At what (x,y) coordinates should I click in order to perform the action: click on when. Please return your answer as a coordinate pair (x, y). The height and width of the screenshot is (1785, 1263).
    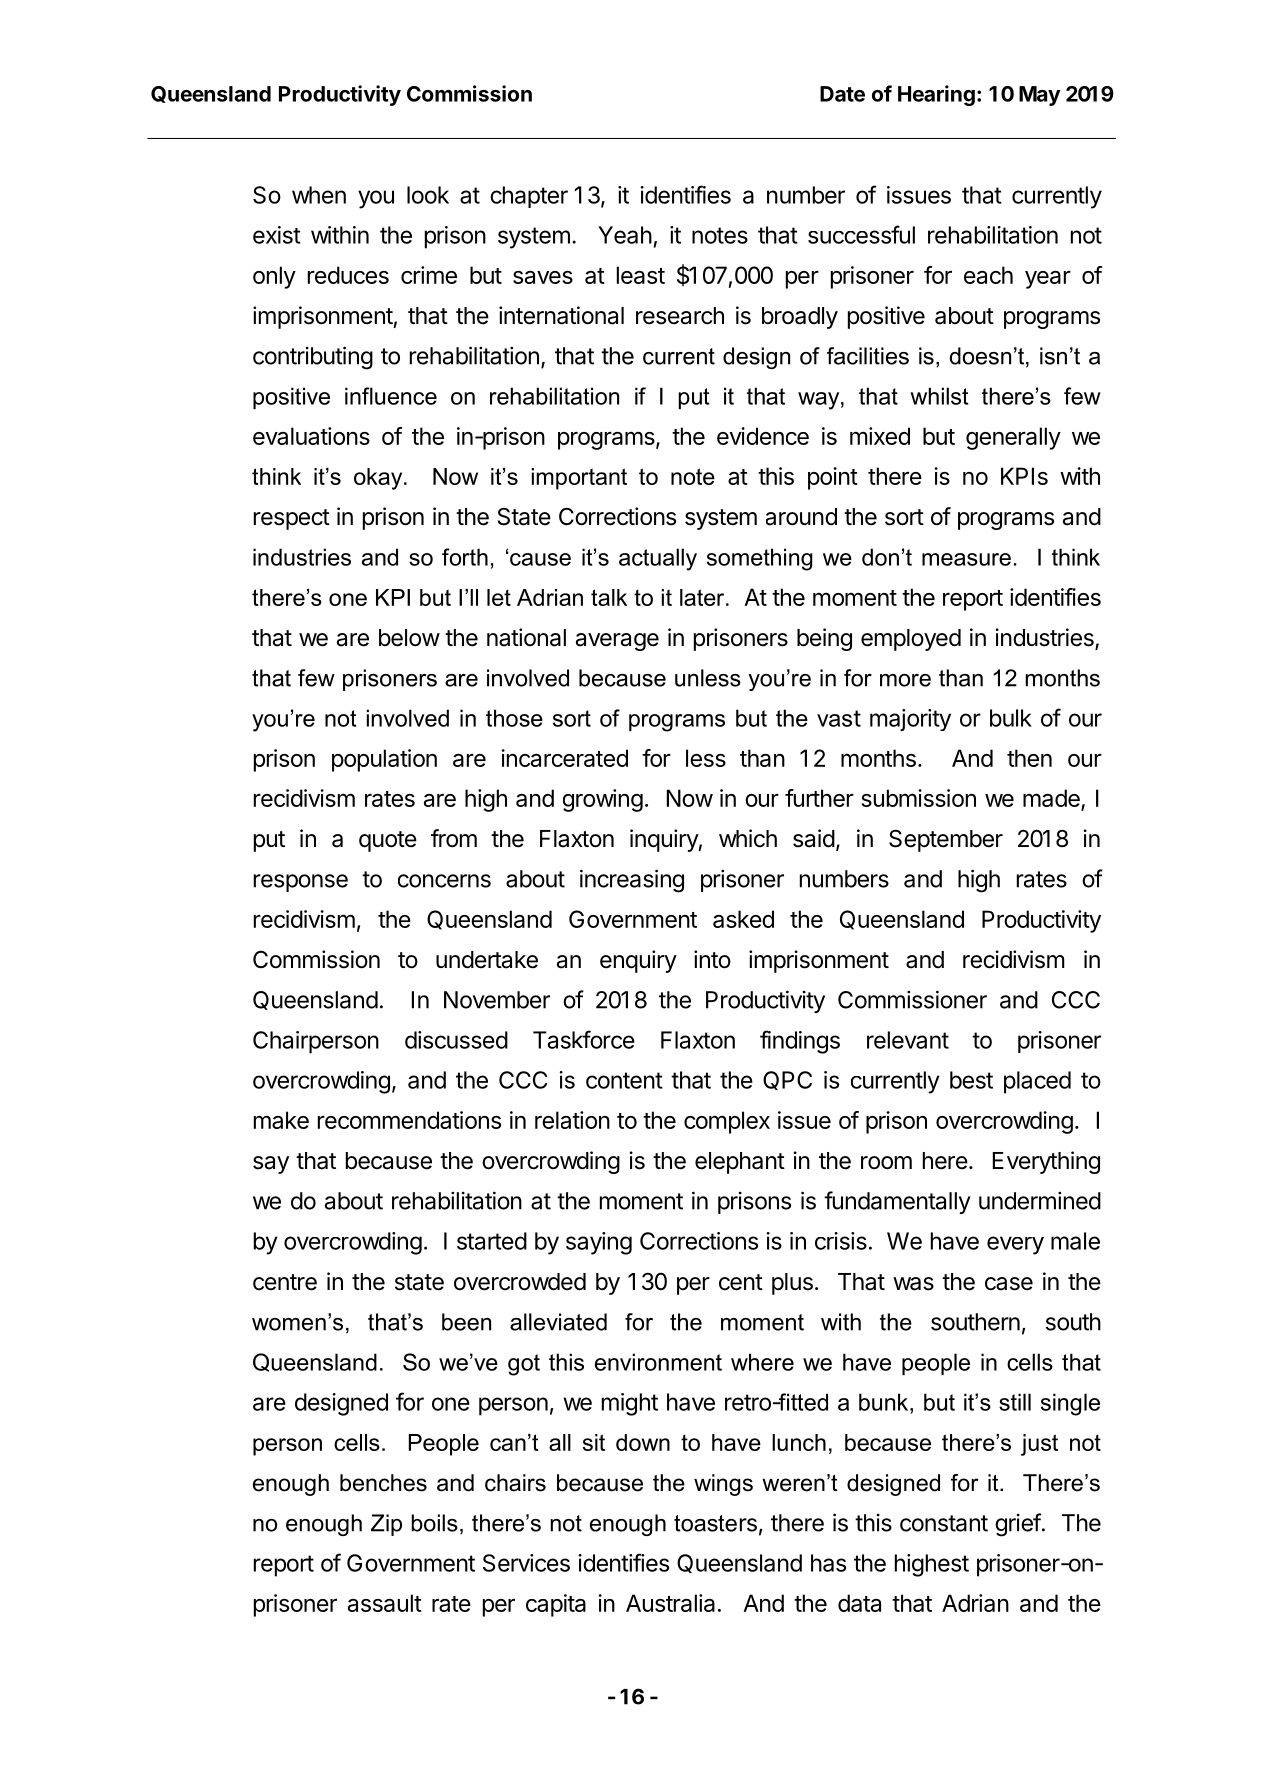
    Looking at the image, I should click on (319, 195).
